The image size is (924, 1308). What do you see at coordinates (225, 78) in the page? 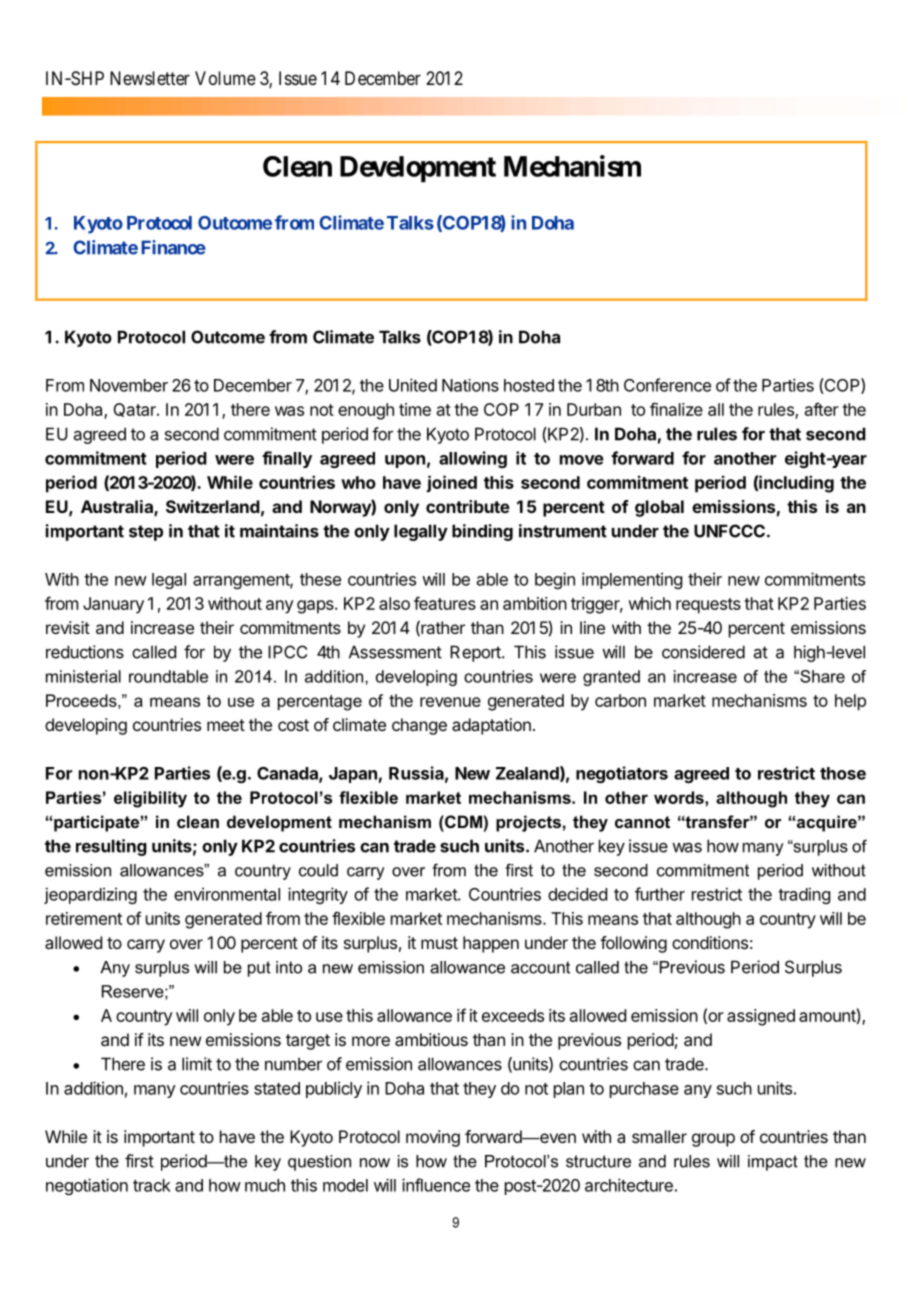
I see `Volume` at bounding box center [225, 78].
